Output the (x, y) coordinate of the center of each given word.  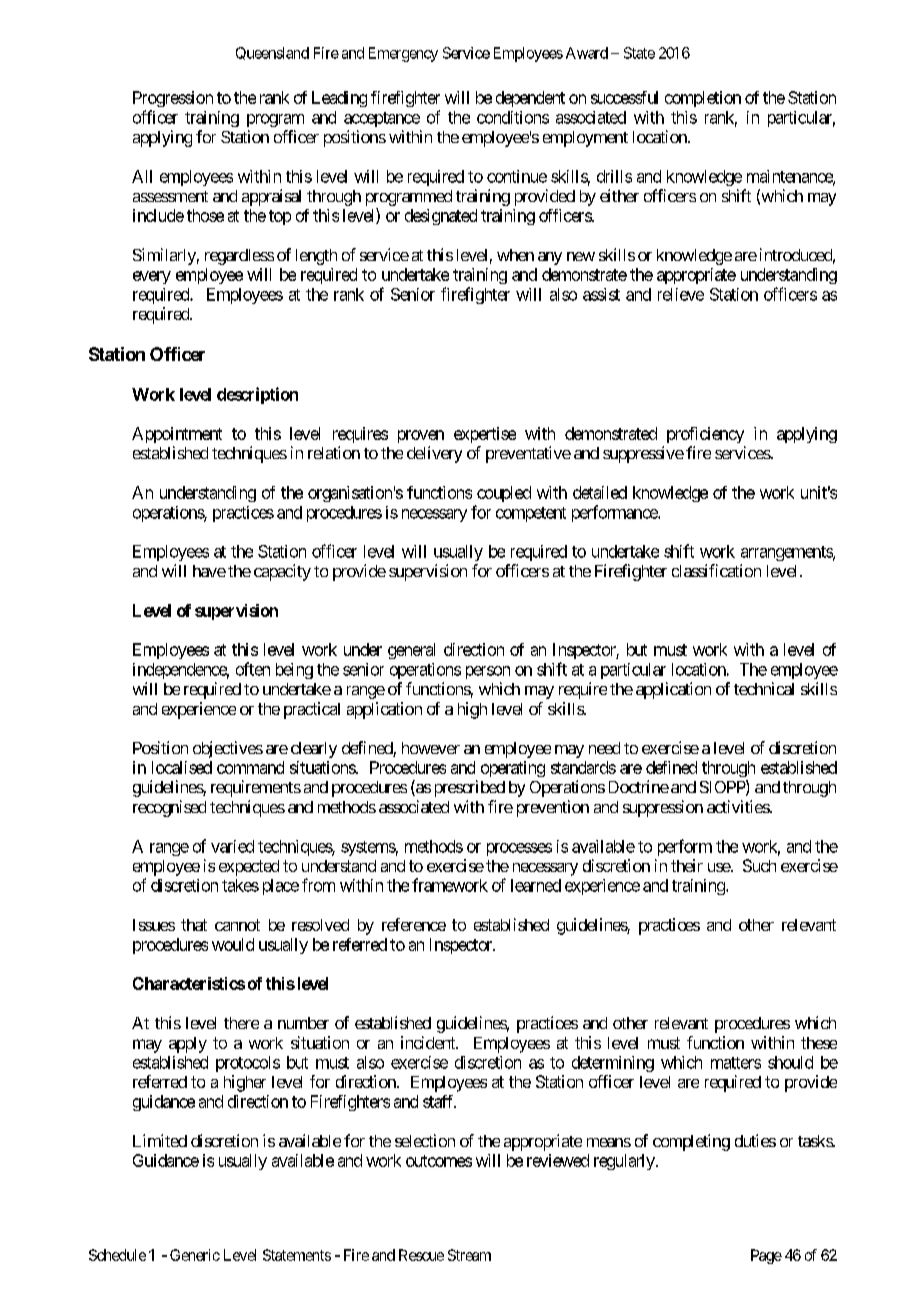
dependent (530, 99)
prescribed (470, 788)
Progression (173, 99)
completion (703, 99)
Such (759, 865)
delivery (434, 454)
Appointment (177, 435)
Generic (195, 1255)
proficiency (705, 435)
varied (232, 846)
